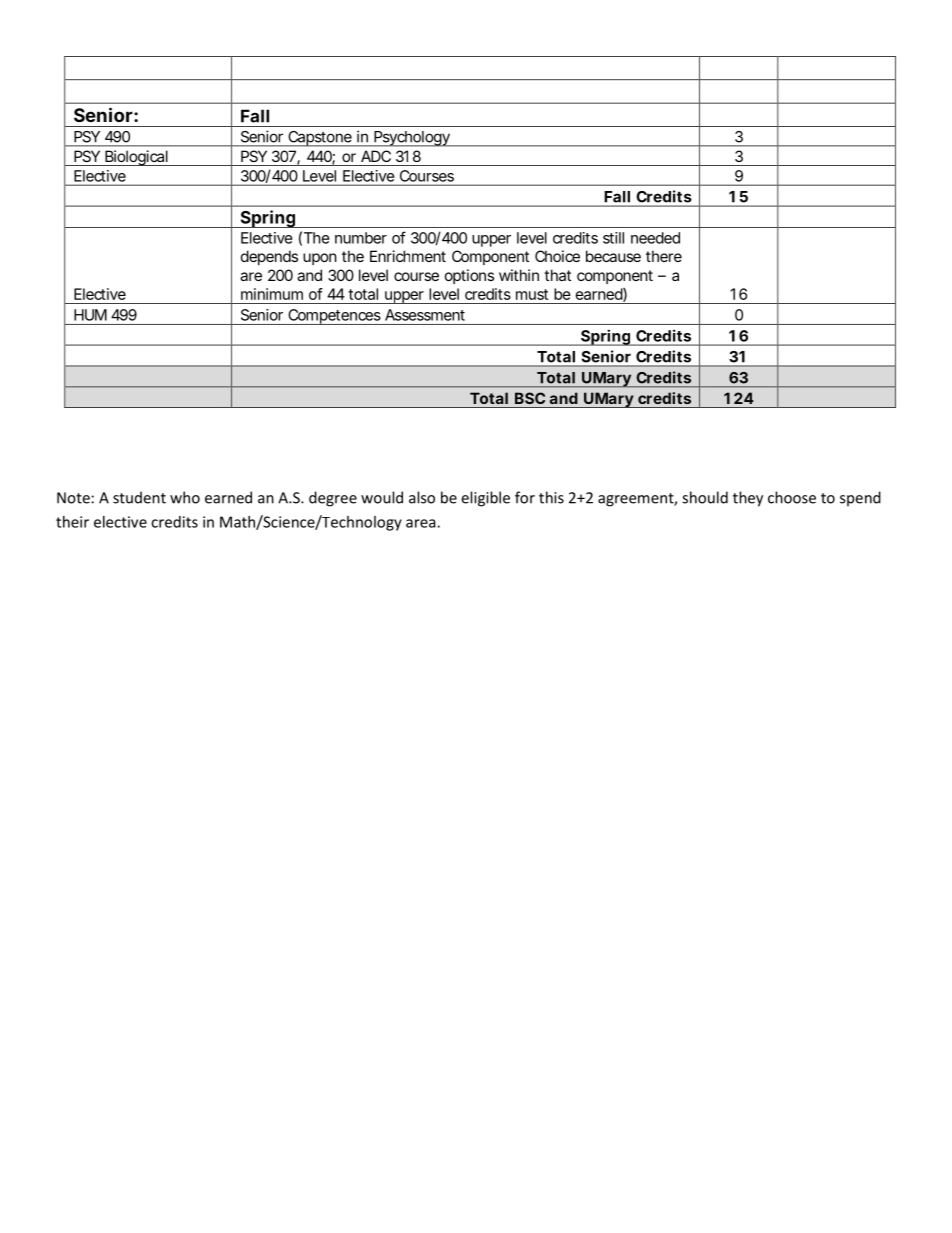 This document has width=952, height=1233. Describe the element at coordinates (792, 497) in the document. I see `choose` at that location.
